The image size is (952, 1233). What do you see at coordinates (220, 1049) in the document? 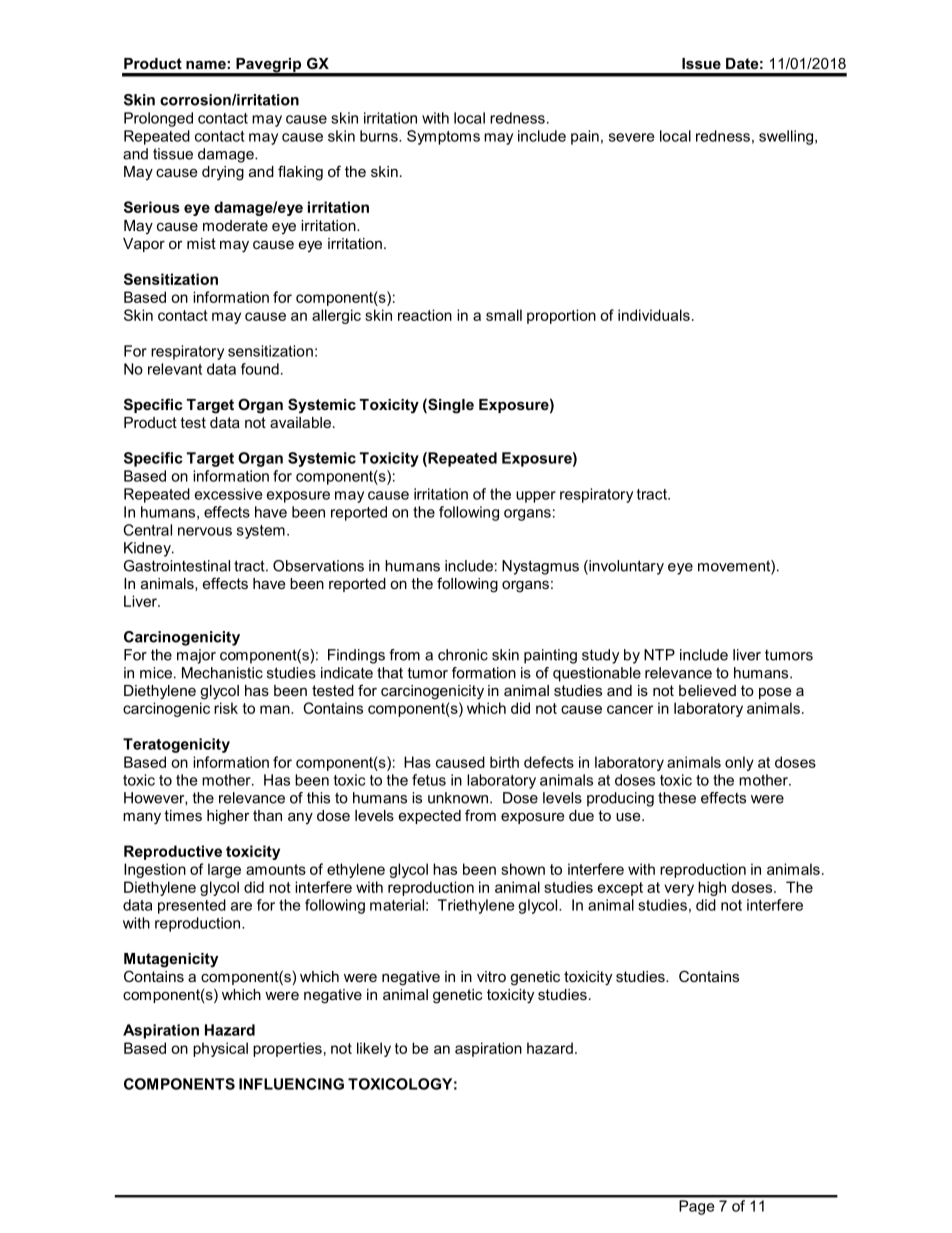
I see `physical` at bounding box center [220, 1049].
